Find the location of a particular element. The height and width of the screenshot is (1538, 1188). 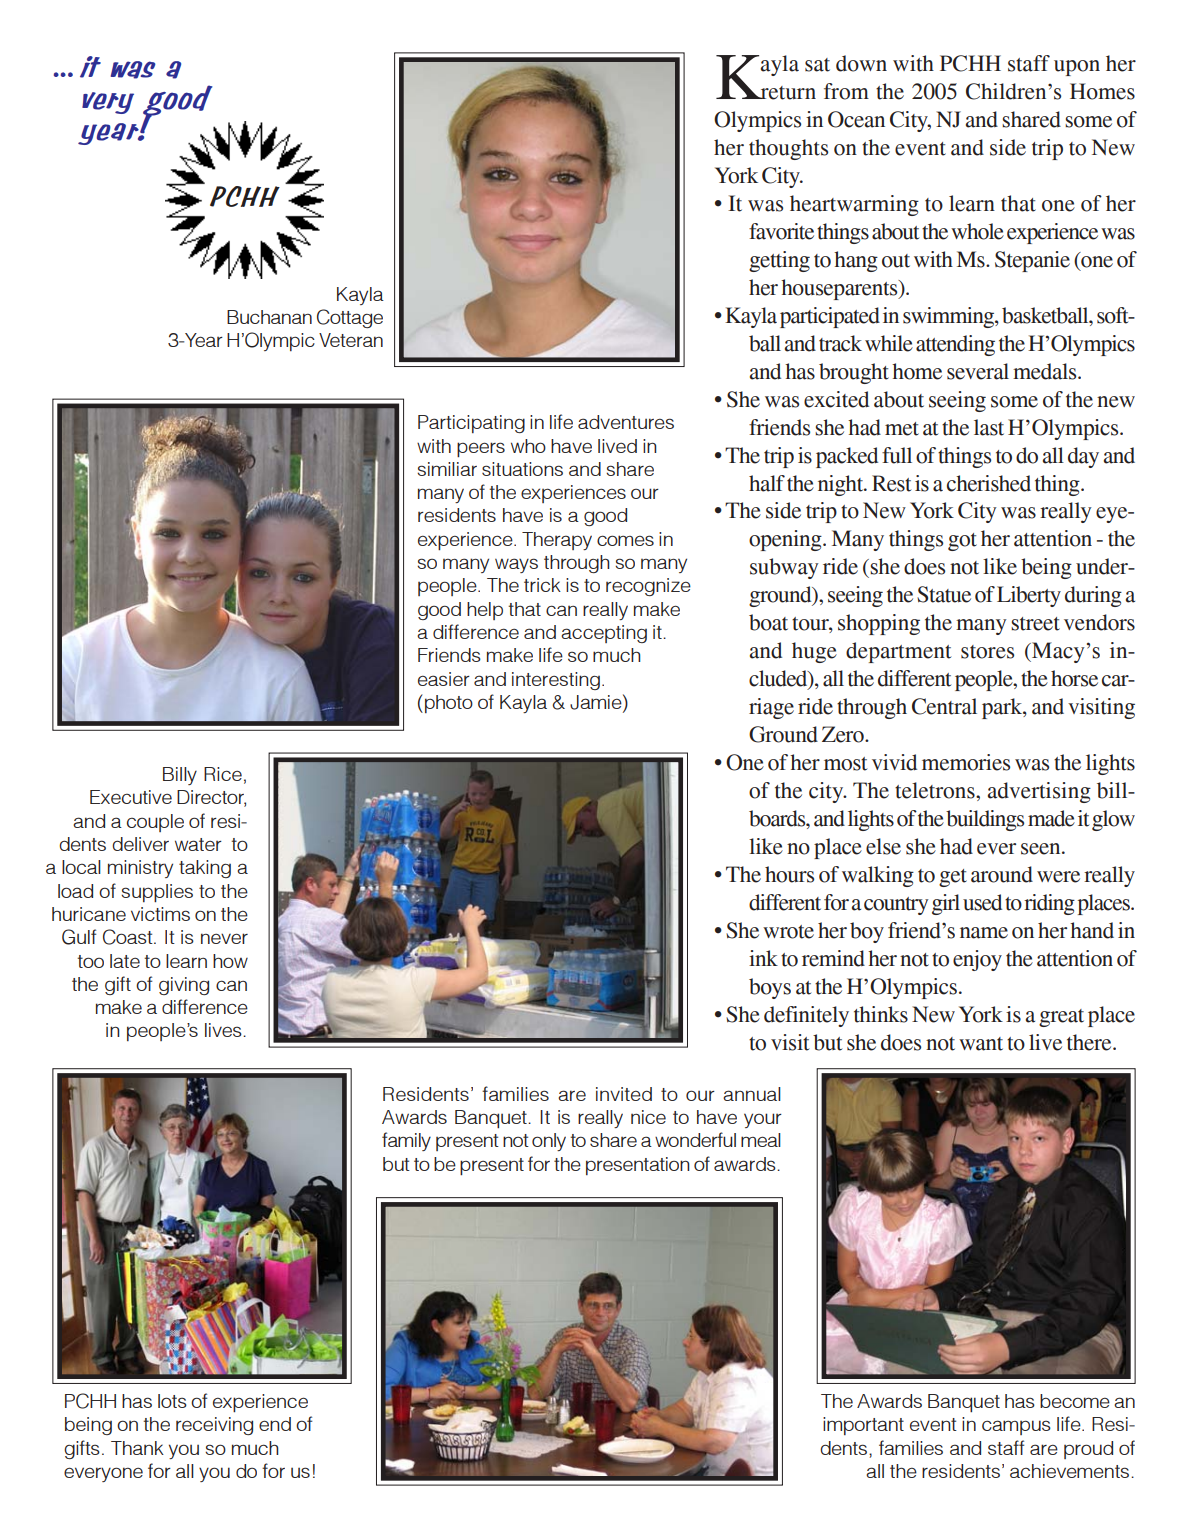

return is located at coordinates (787, 93).
